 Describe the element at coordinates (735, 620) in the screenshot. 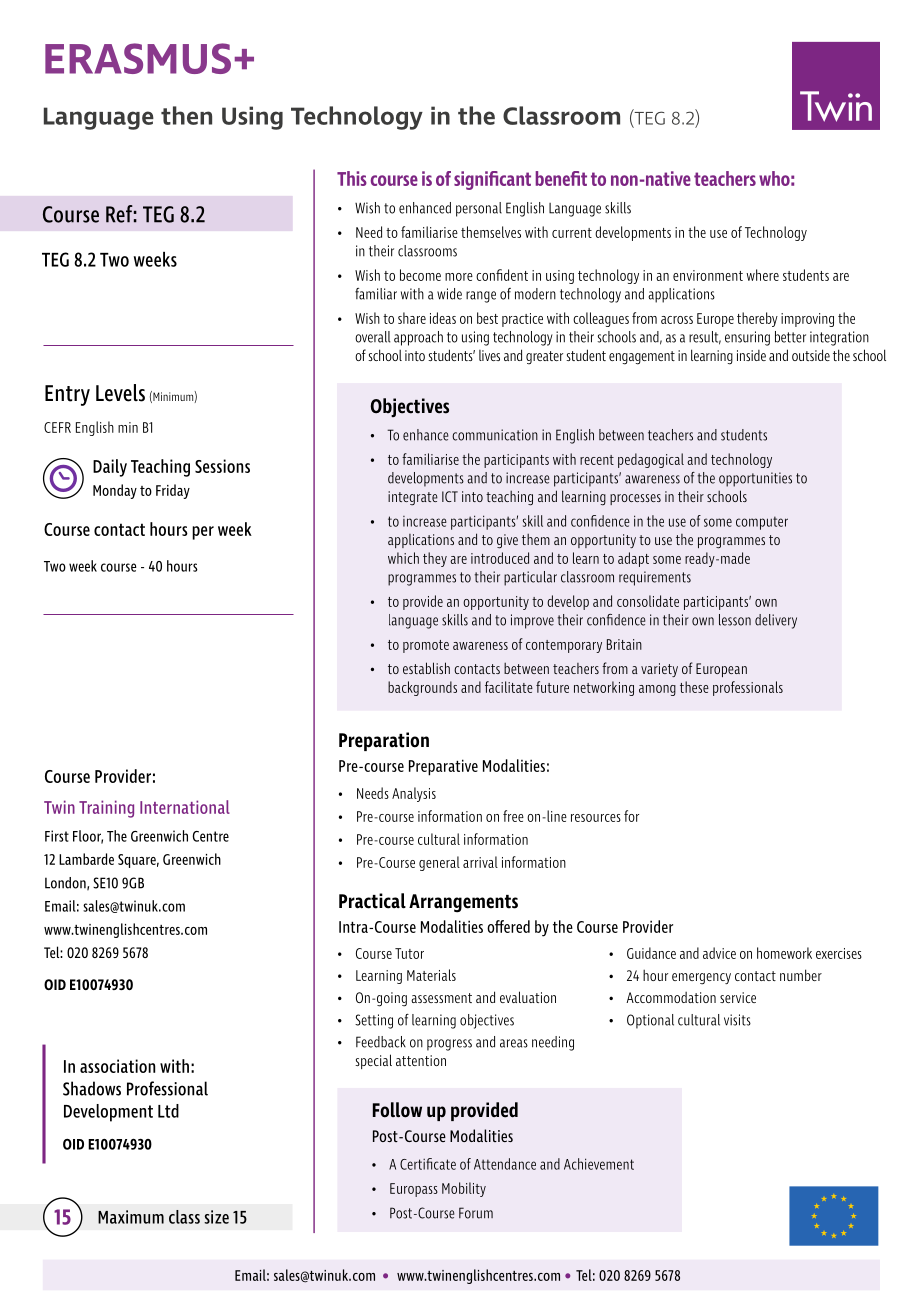

I see `lesson` at that location.
